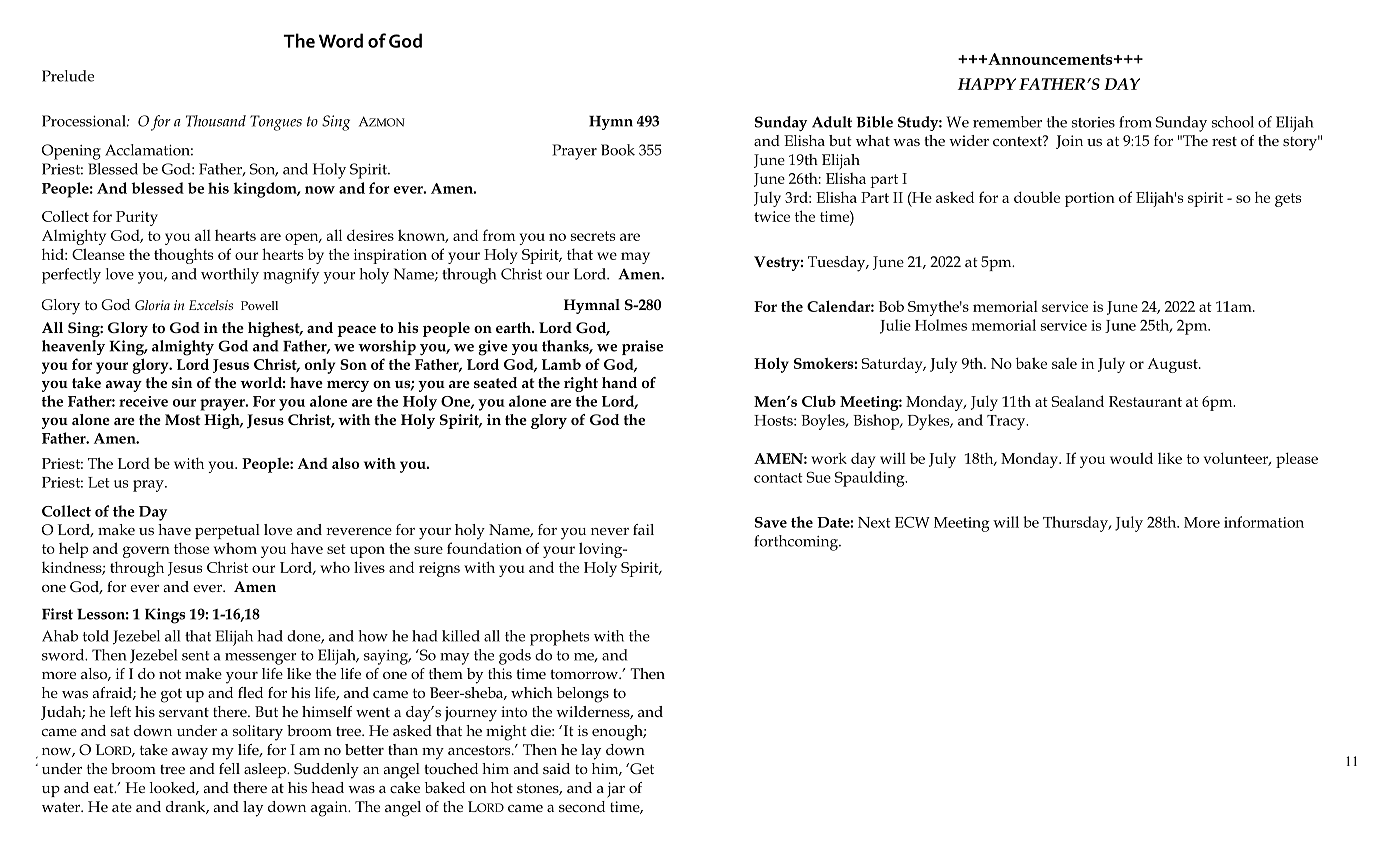 This page has width=1400, height=850. I want to click on Announcements, so click(1050, 59).
